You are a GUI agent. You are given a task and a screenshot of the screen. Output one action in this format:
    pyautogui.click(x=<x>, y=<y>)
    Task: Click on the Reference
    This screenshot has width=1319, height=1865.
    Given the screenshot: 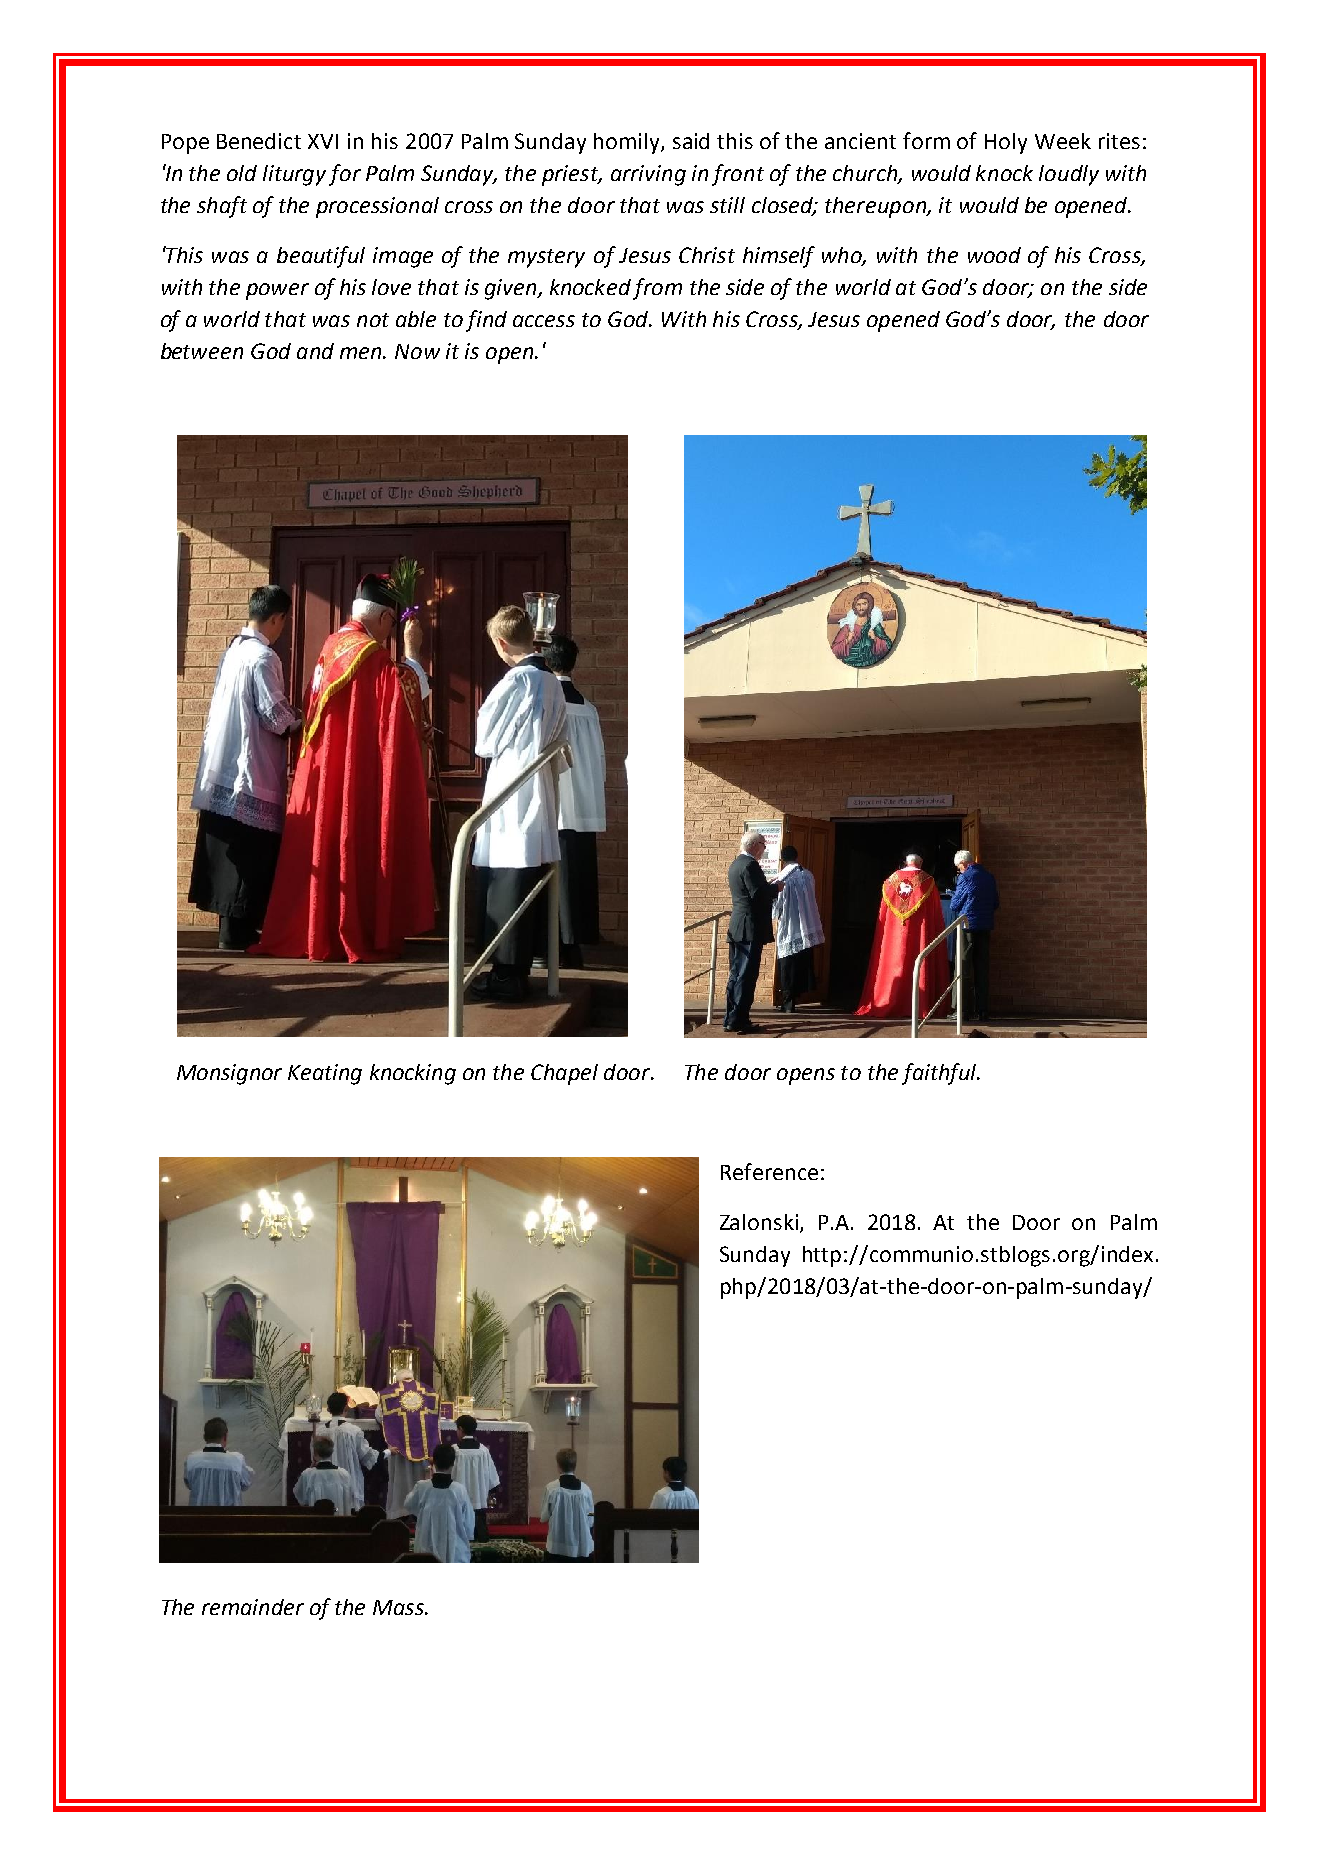 What is the action you would take?
    pyautogui.click(x=769, y=1171)
